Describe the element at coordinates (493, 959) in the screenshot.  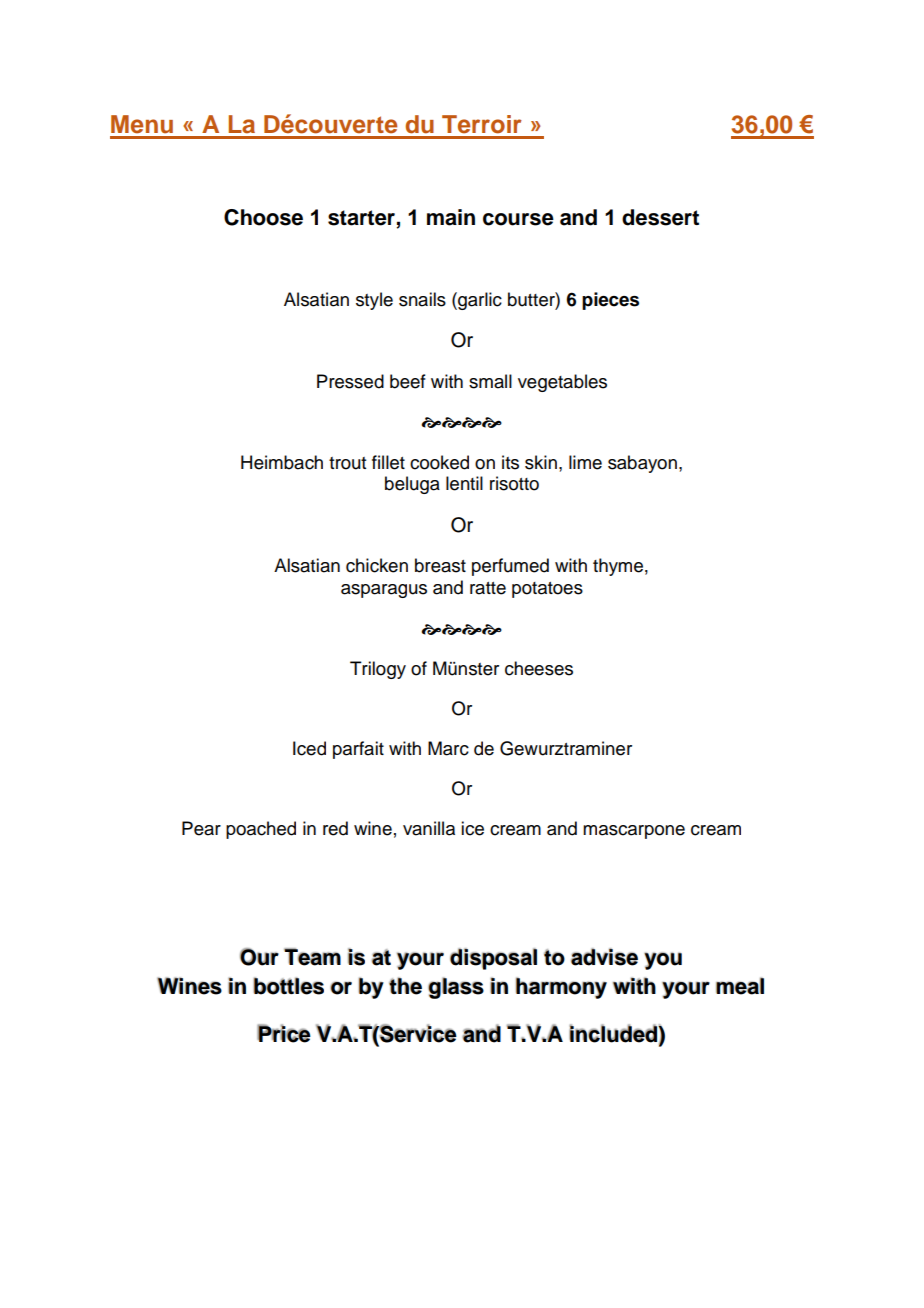
I see `disposal` at that location.
